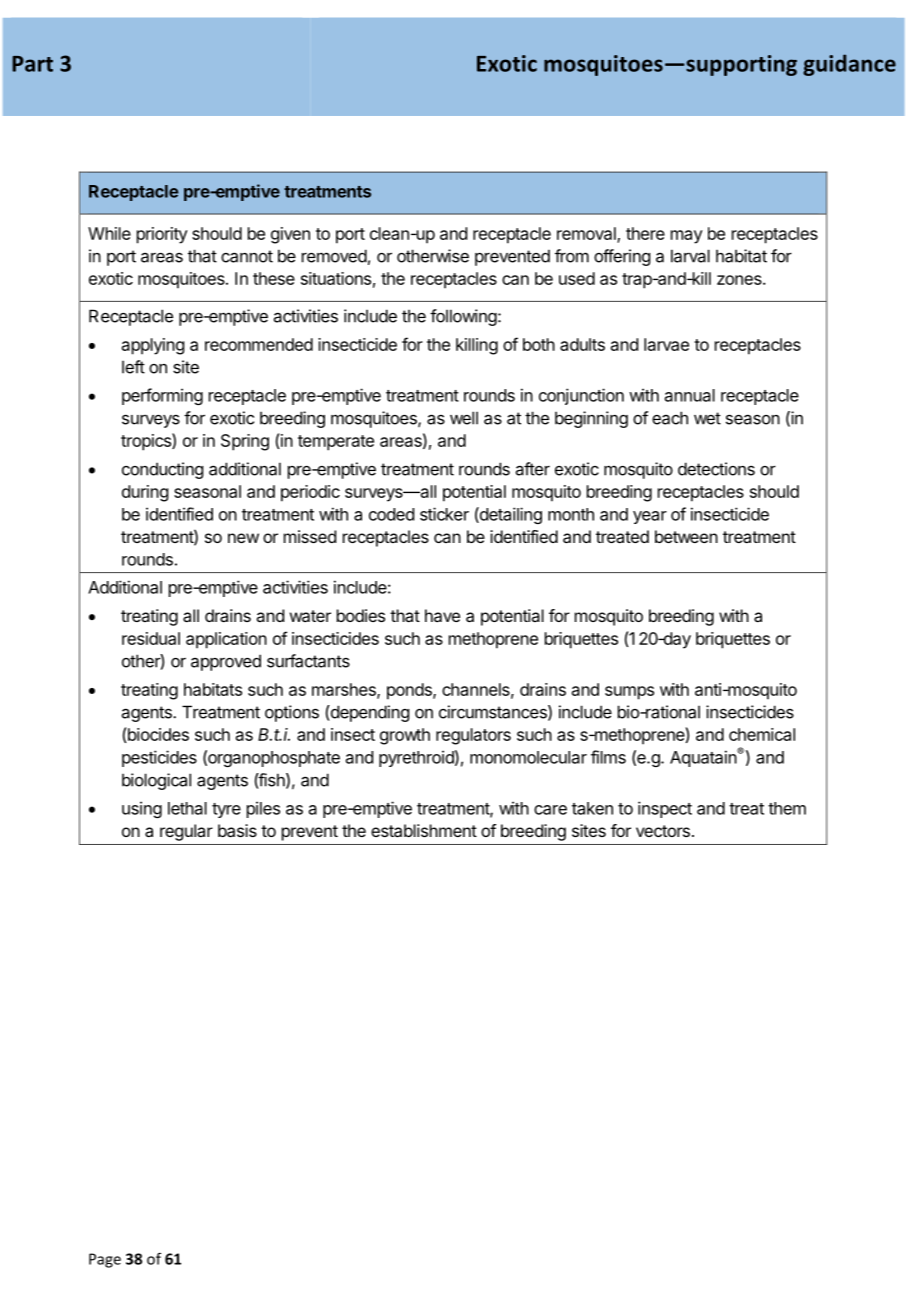  Describe the element at coordinates (762, 734) in the screenshot. I see `chemical` at that location.
